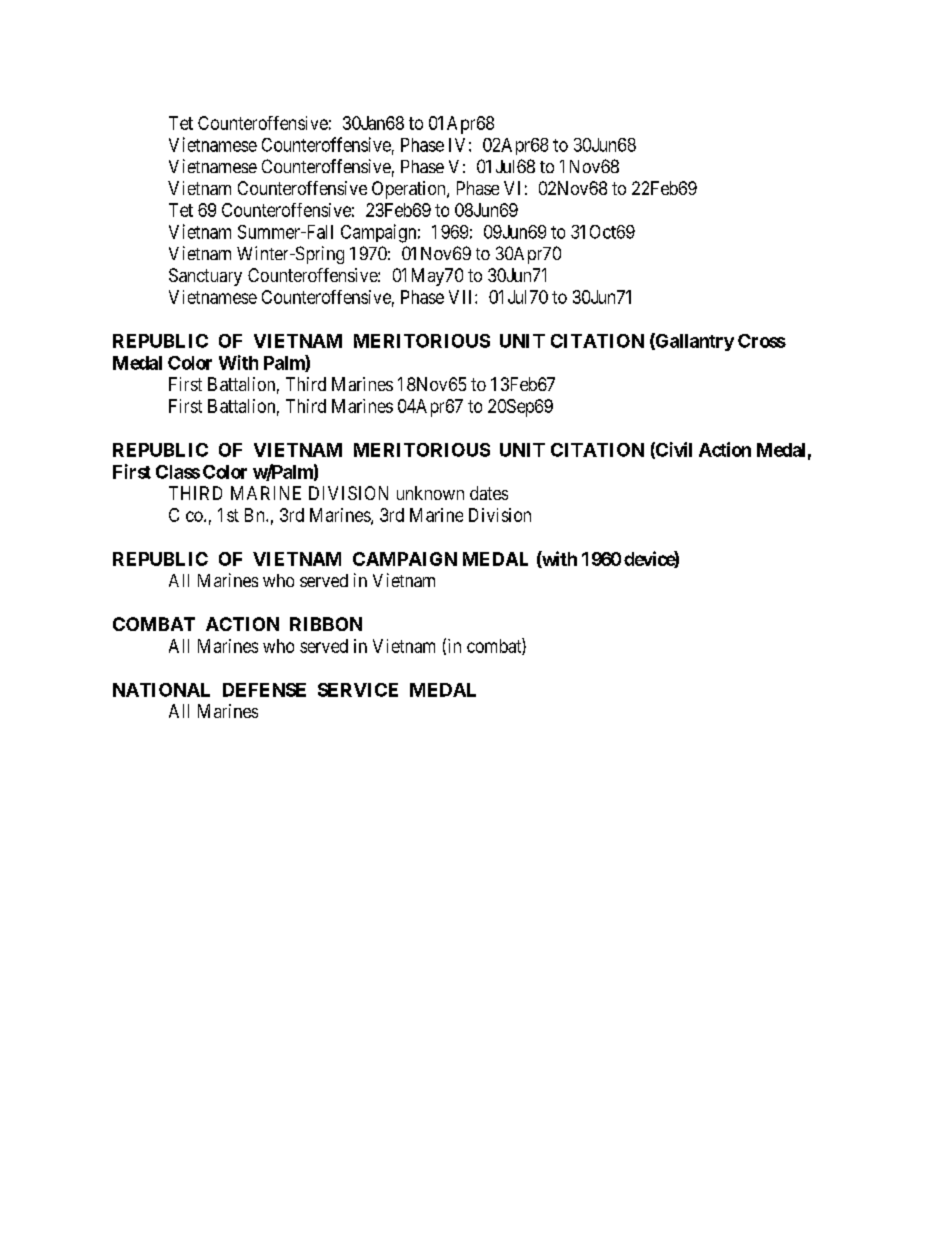  I want to click on VII, so click(462, 297).
